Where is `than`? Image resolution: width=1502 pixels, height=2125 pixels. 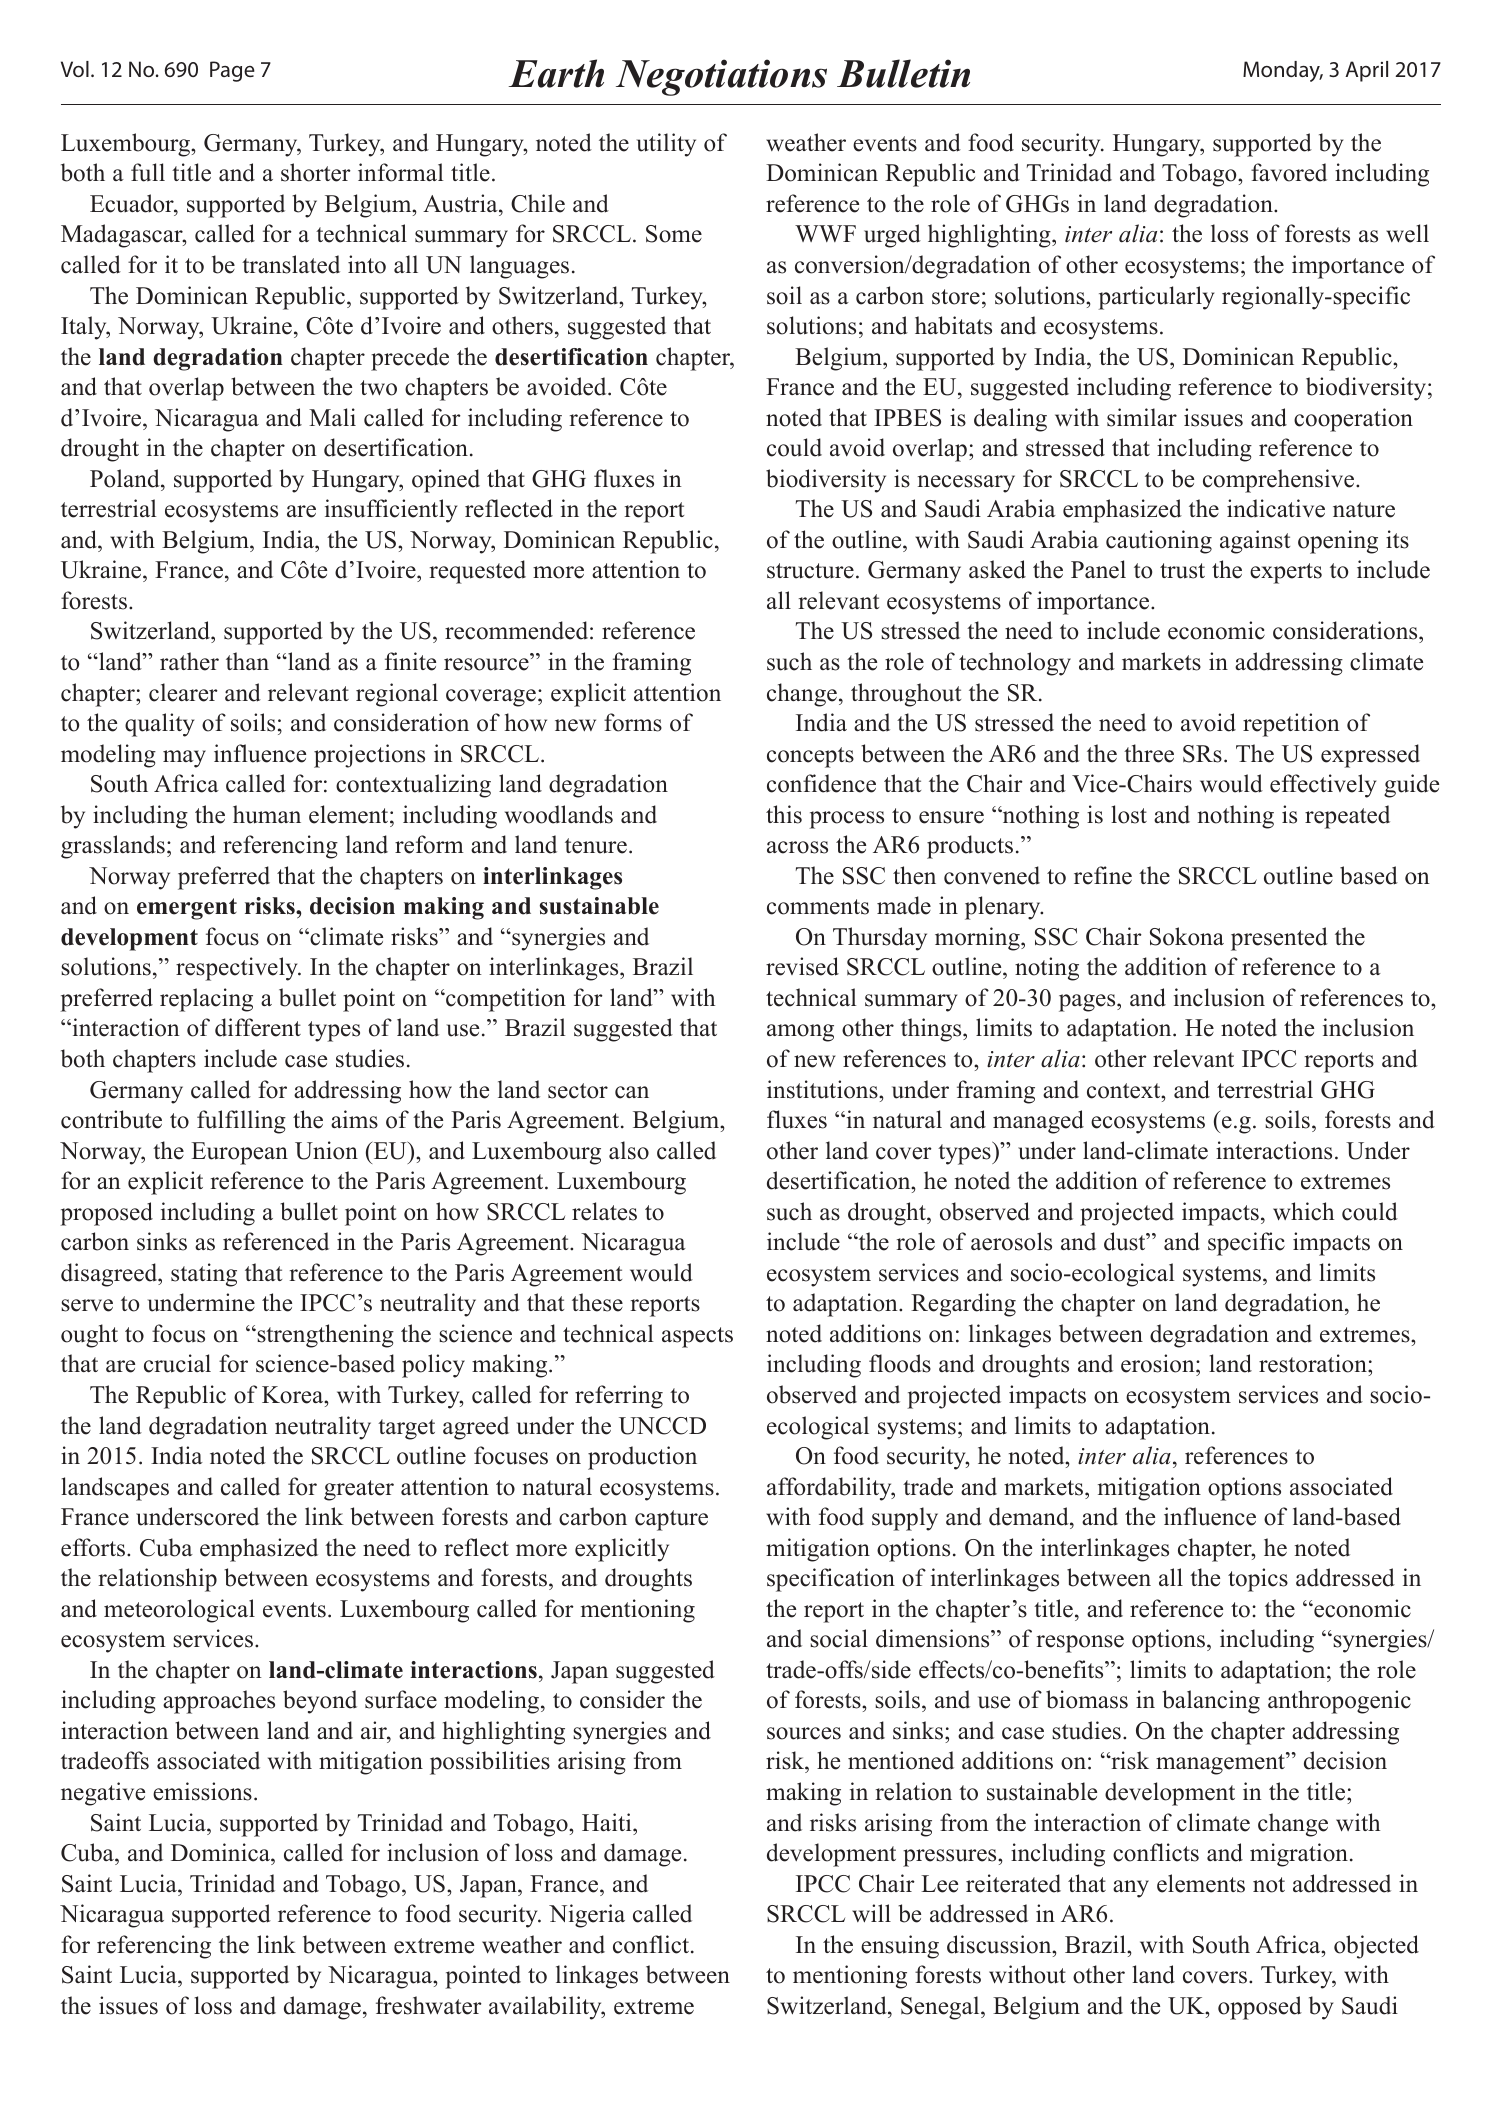
than is located at coordinates (247, 661).
